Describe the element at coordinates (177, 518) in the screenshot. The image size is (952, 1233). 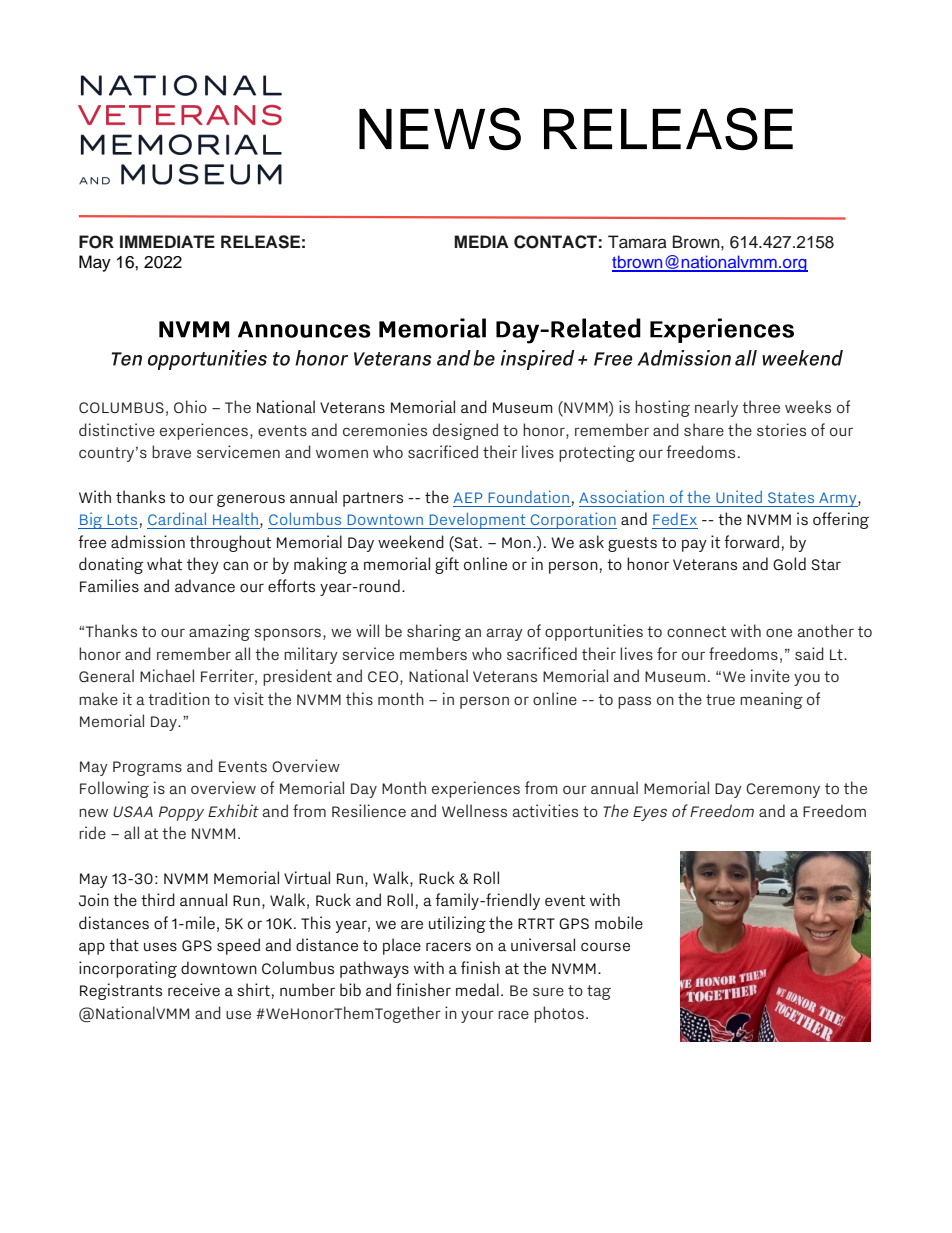
I see `Cardinal` at that location.
